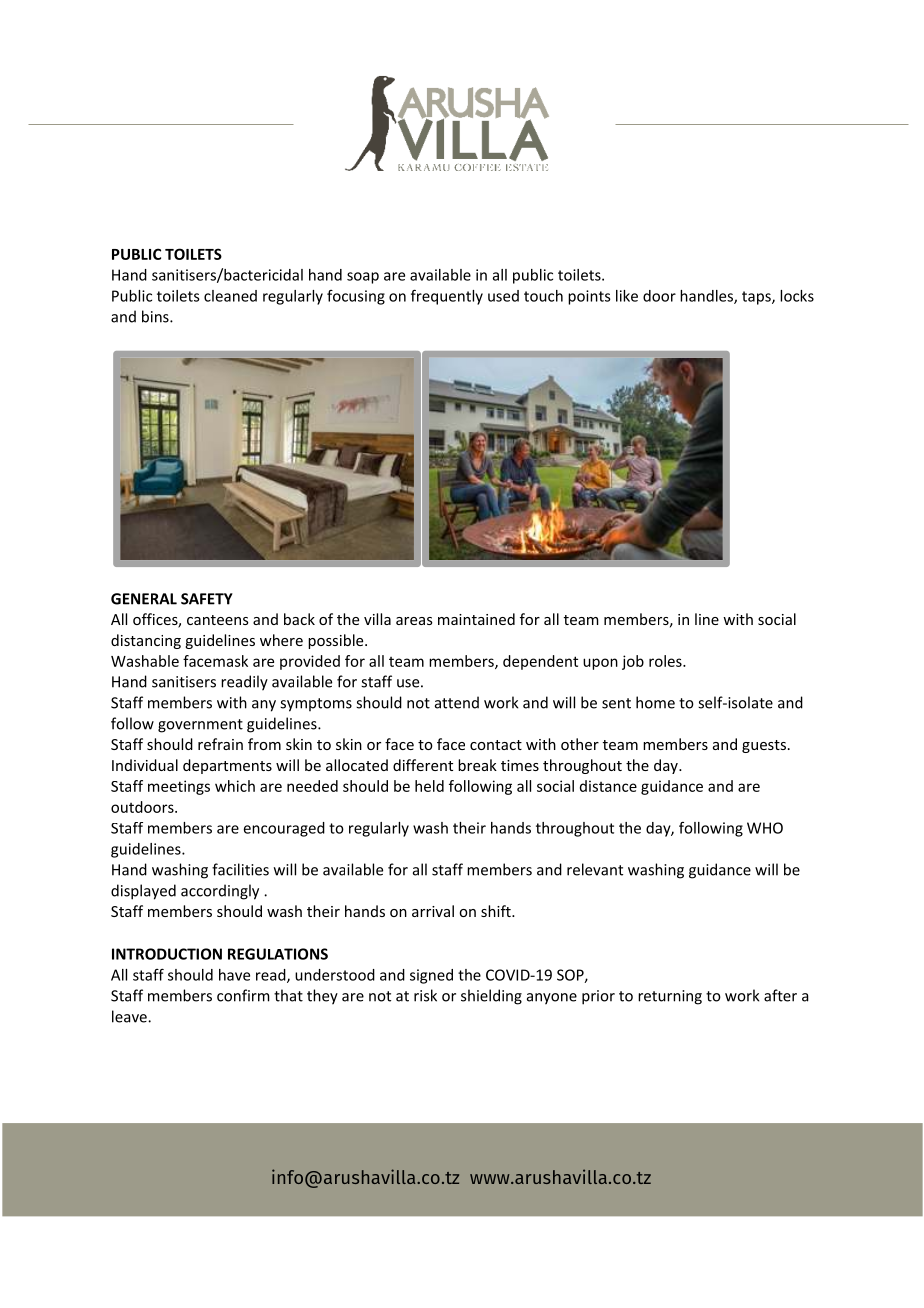  I want to click on frequently, so click(447, 297).
